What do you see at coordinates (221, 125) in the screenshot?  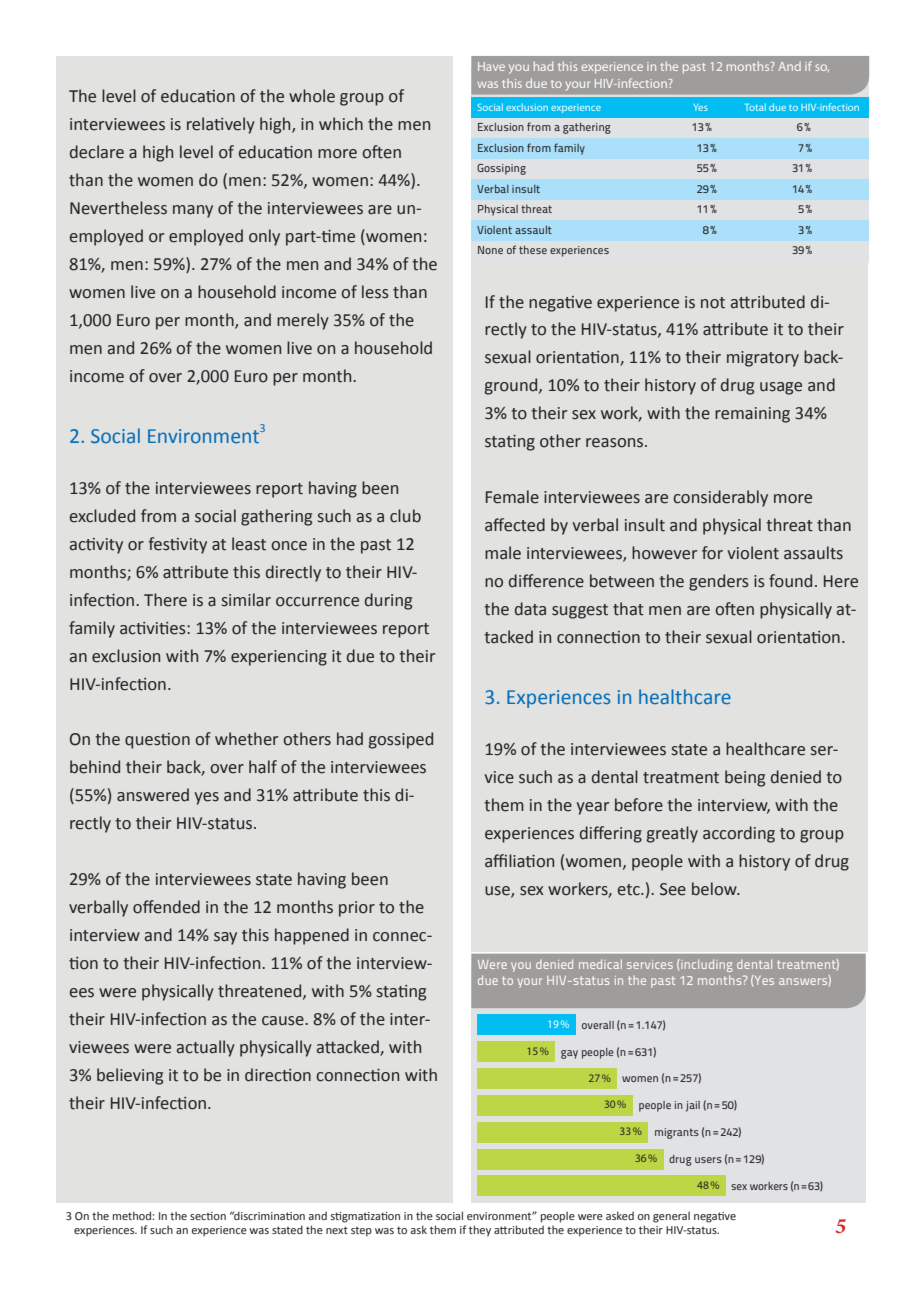 I see `relatively` at bounding box center [221, 125].
